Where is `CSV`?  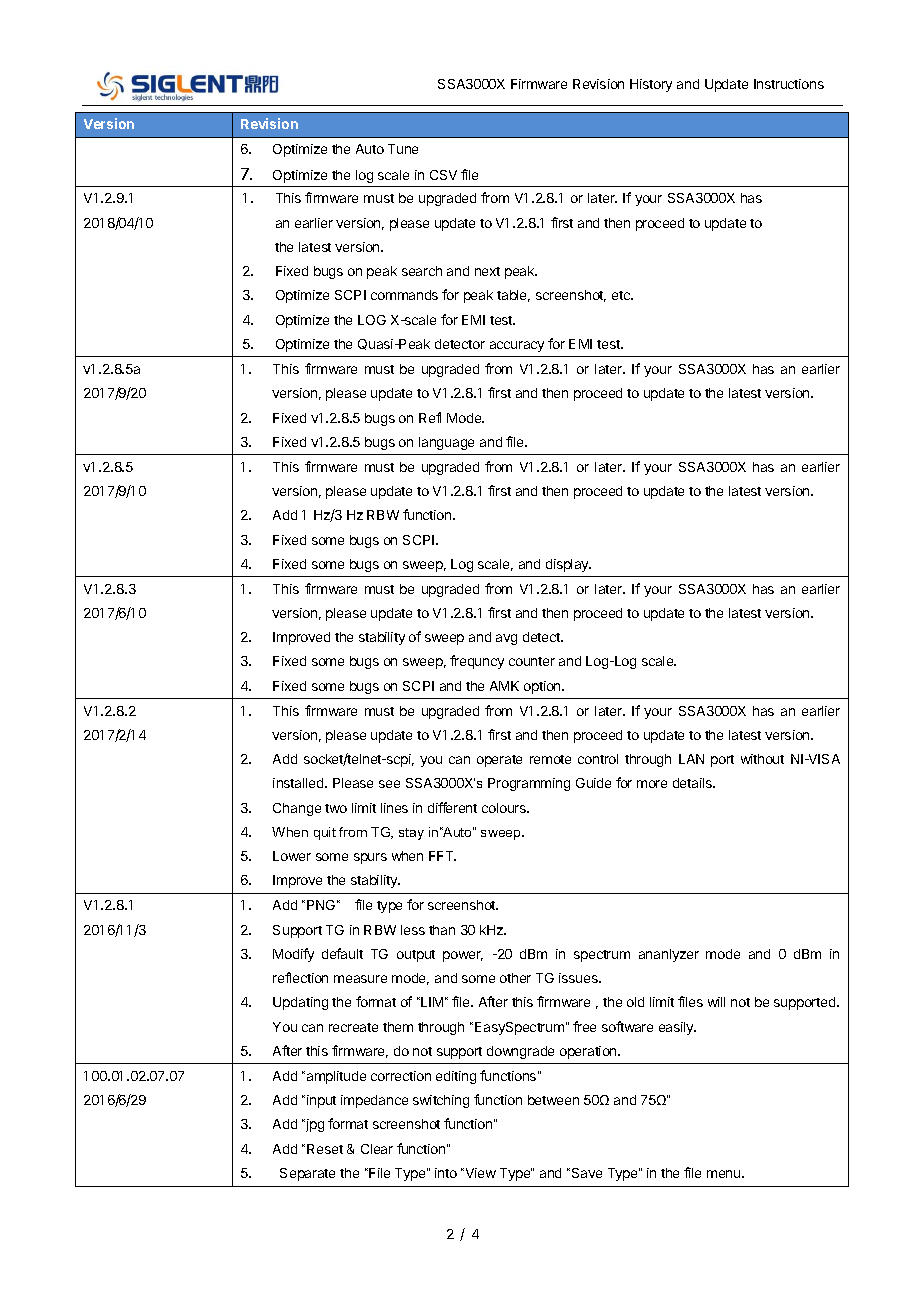 CSV is located at coordinates (443, 175).
